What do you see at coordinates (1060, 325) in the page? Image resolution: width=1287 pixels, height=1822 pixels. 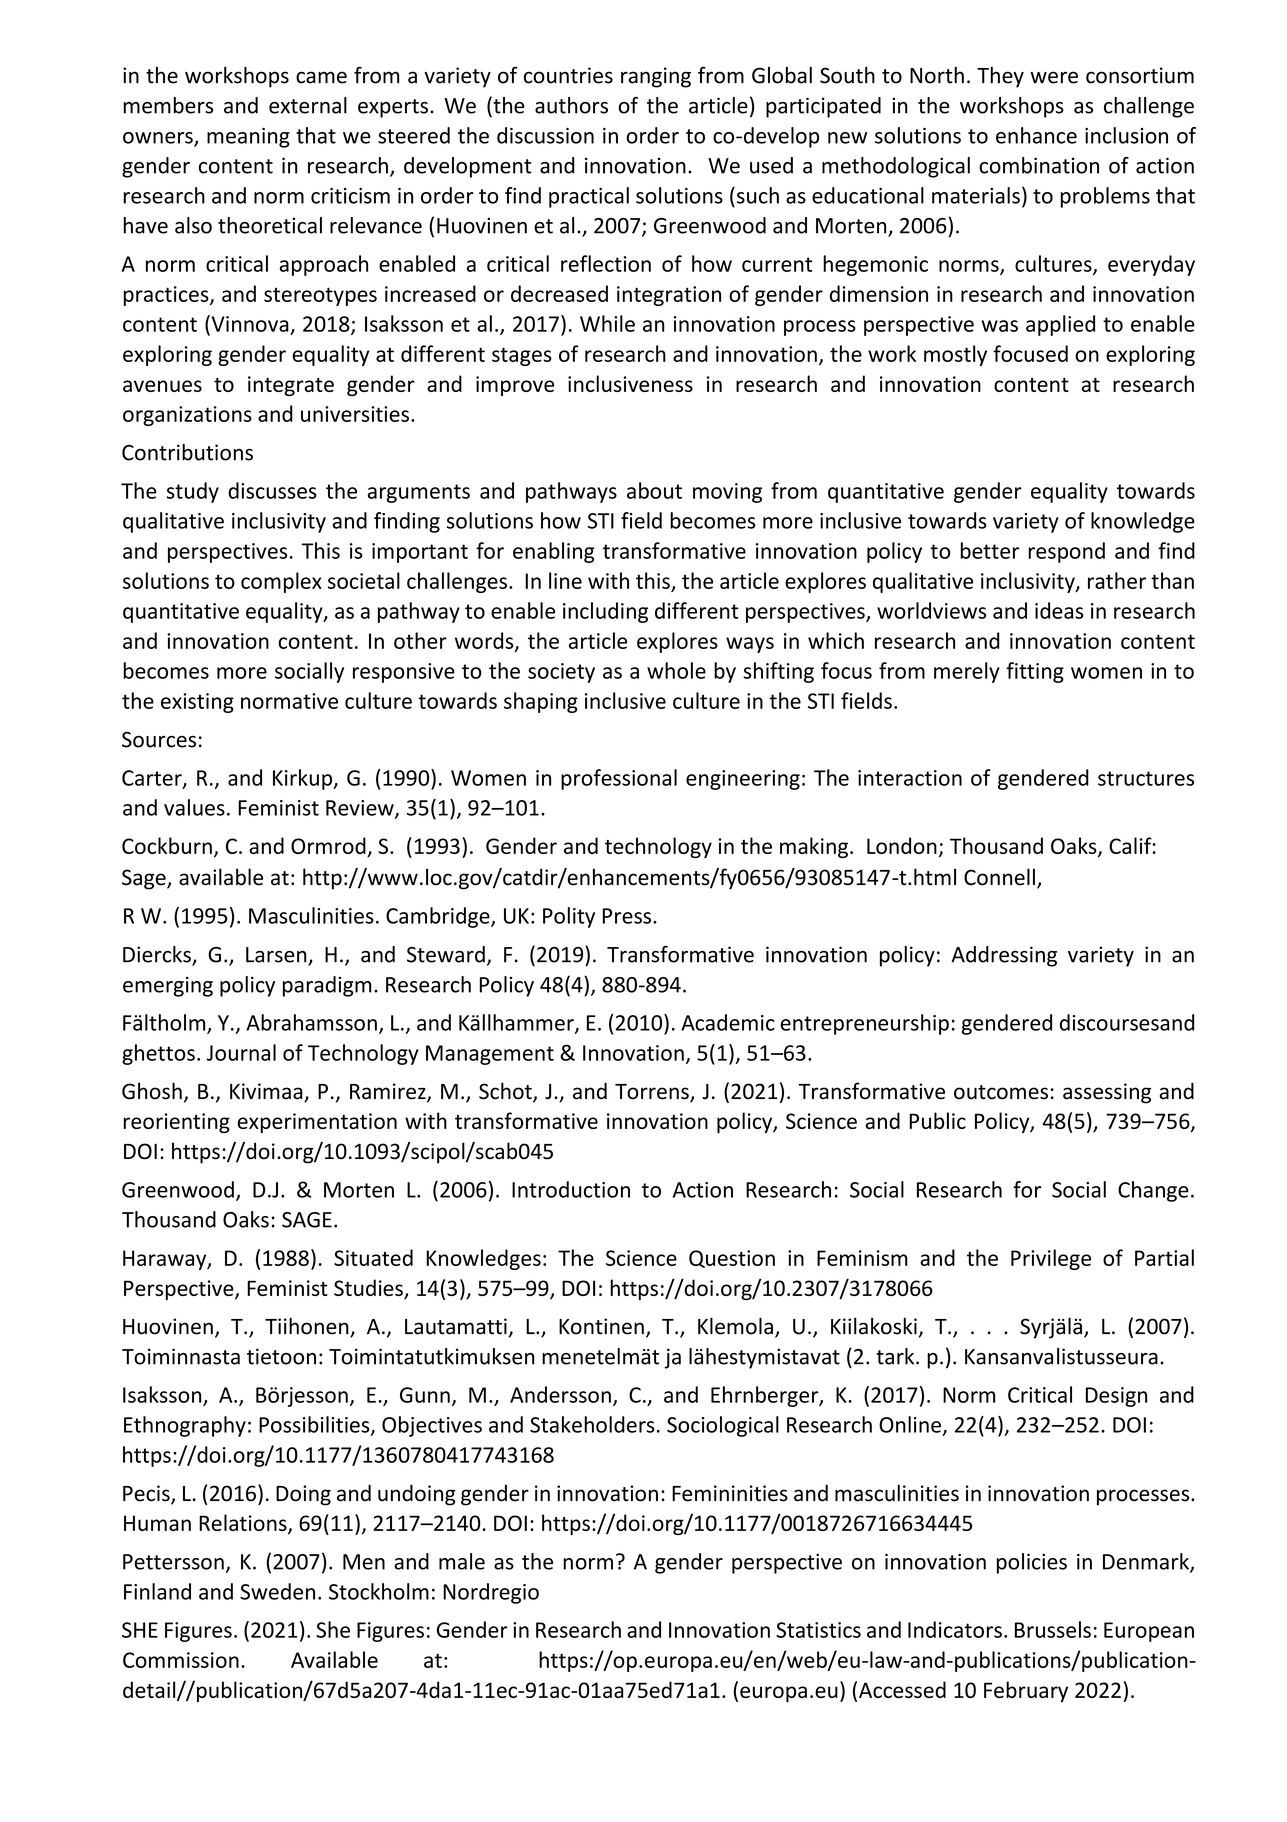 I see `applied` at bounding box center [1060, 325].
